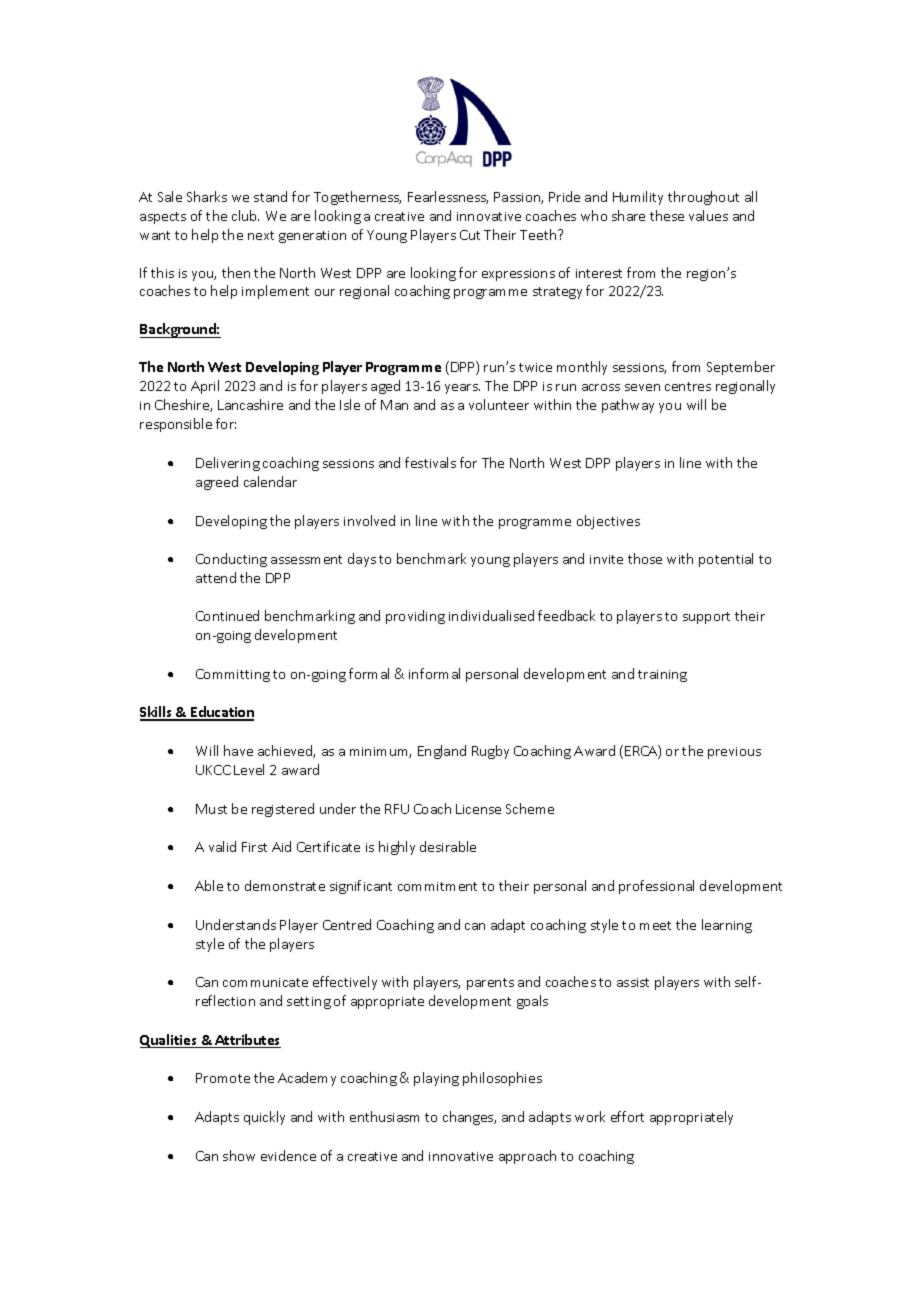 This screenshot has width=924, height=1308. I want to click on club, so click(245, 215).
